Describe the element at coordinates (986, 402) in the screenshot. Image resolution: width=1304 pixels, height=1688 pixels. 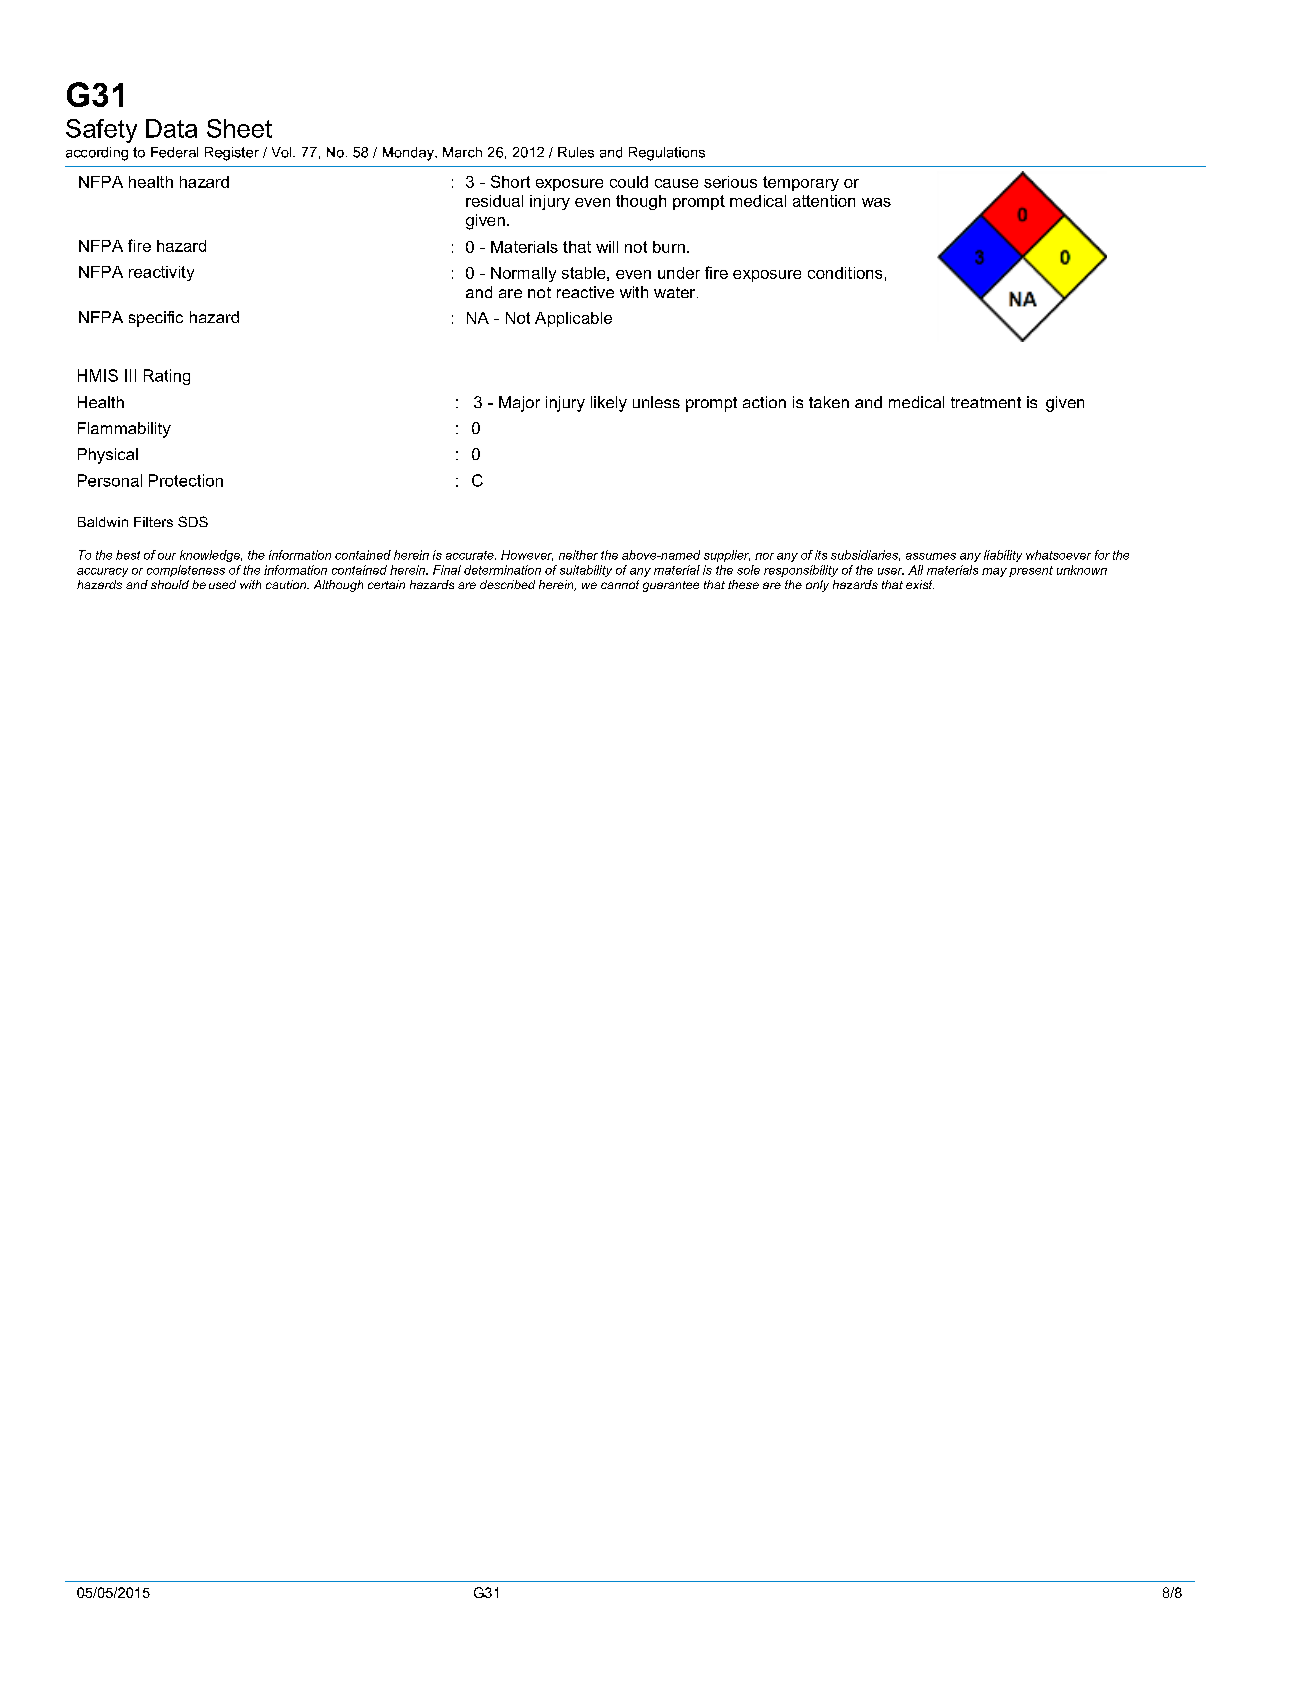
I see `treatment` at that location.
